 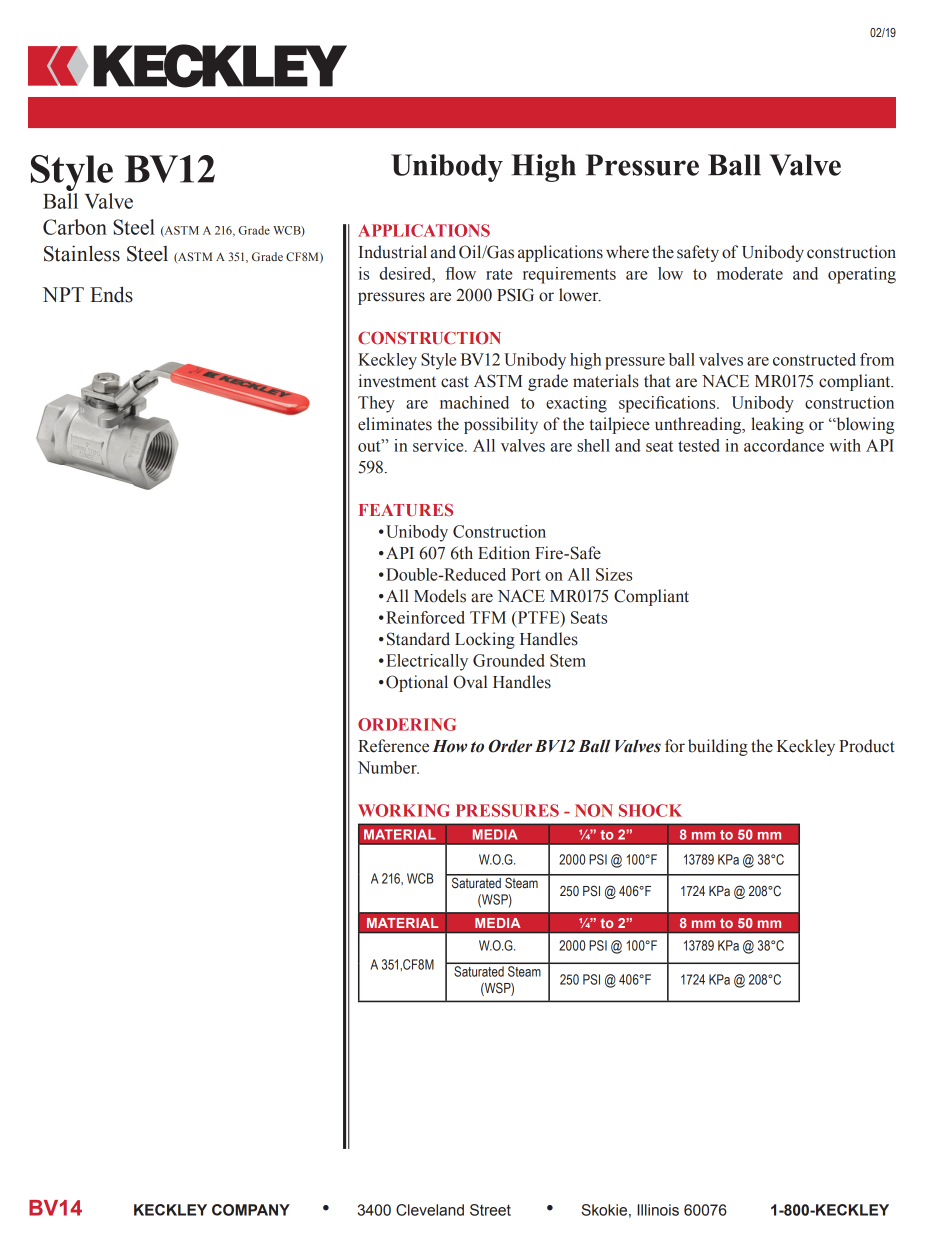 What do you see at coordinates (393, 746) in the document?
I see `Reference` at bounding box center [393, 746].
